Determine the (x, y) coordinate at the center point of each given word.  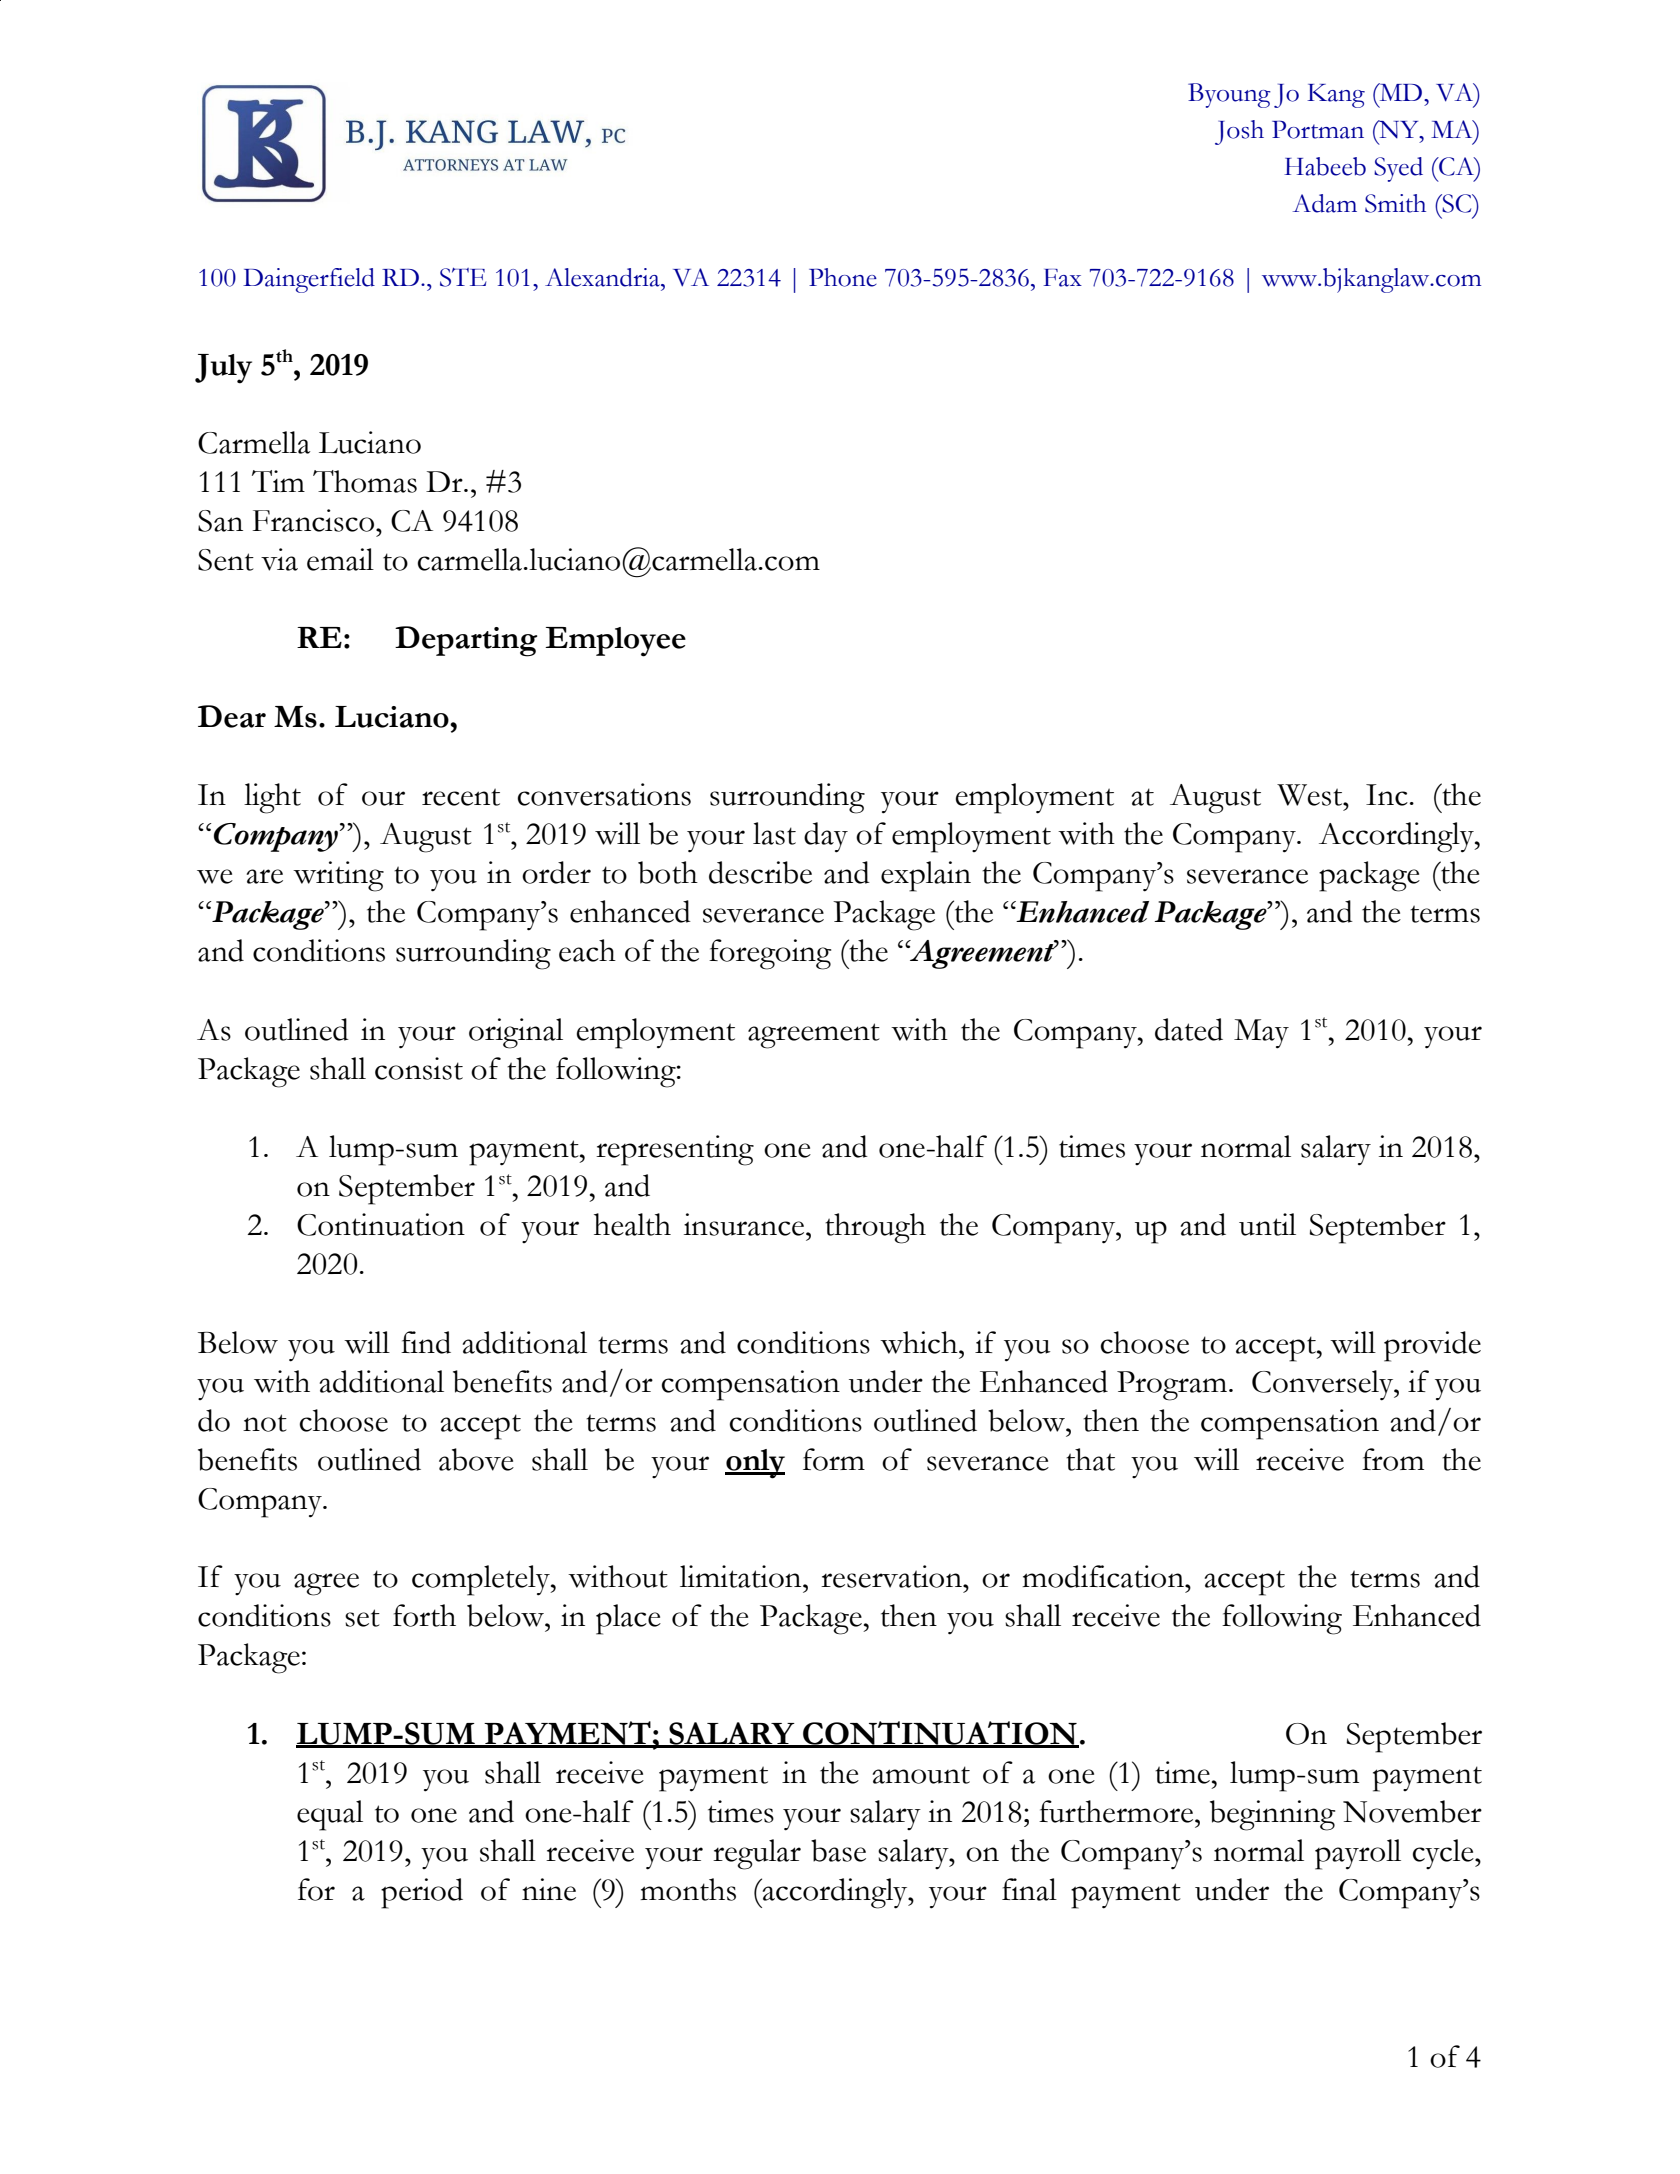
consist (419, 1068)
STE (463, 277)
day (826, 837)
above (476, 1459)
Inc (1387, 795)
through (875, 1228)
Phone (843, 277)
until (1267, 1224)
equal (330, 1815)
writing (338, 876)
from (1393, 1459)
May (1261, 1034)
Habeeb (1325, 166)
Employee (615, 642)
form (834, 1459)
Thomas (365, 481)
